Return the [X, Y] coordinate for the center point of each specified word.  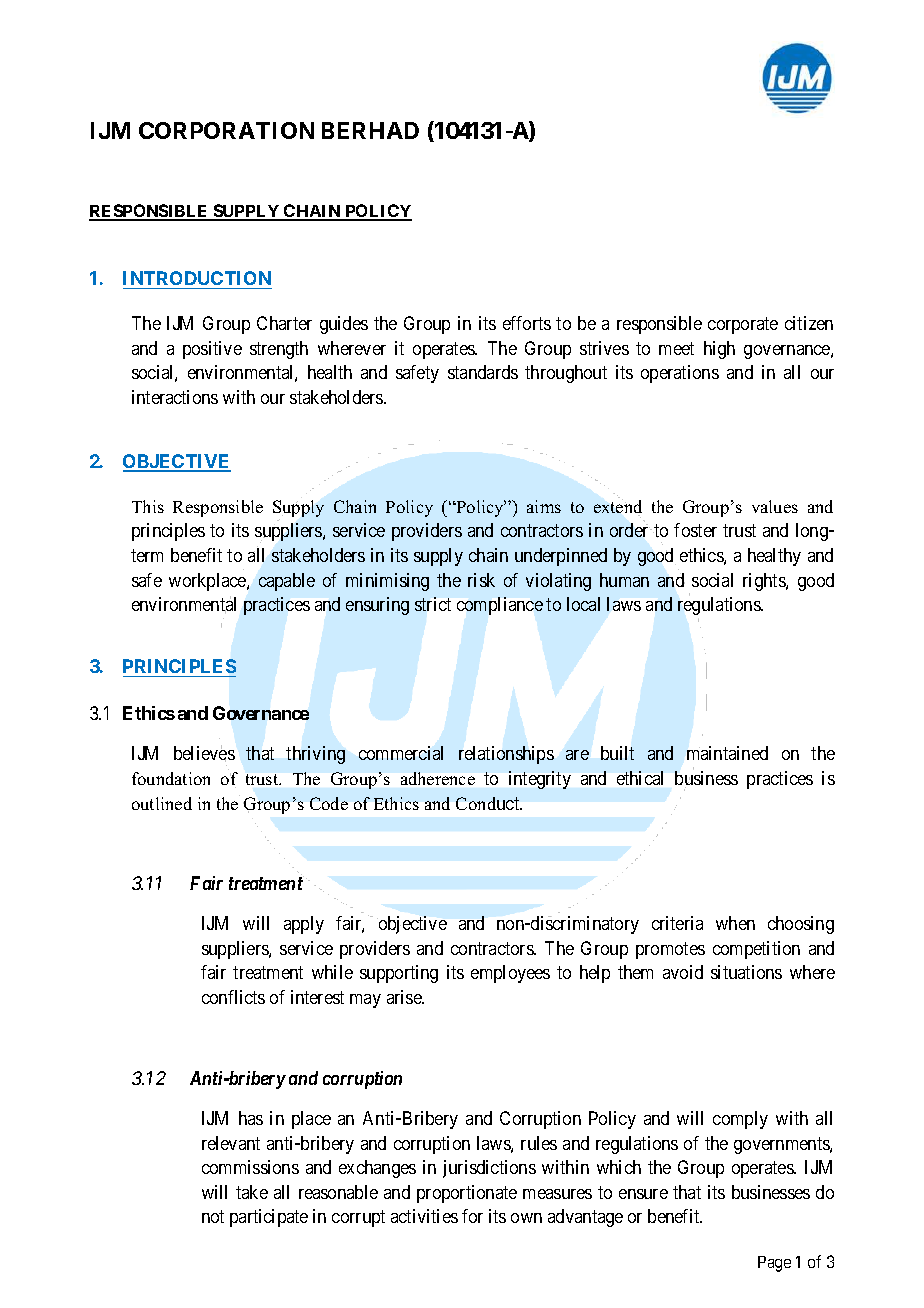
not [213, 1217]
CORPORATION [226, 130]
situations [746, 972]
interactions [175, 397]
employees [510, 974]
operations [680, 374]
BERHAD [370, 130]
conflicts [233, 997]
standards [483, 372]
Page [774, 1264]
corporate [743, 325]
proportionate [467, 1194]
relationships [506, 755]
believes [204, 754]
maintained [727, 753]
